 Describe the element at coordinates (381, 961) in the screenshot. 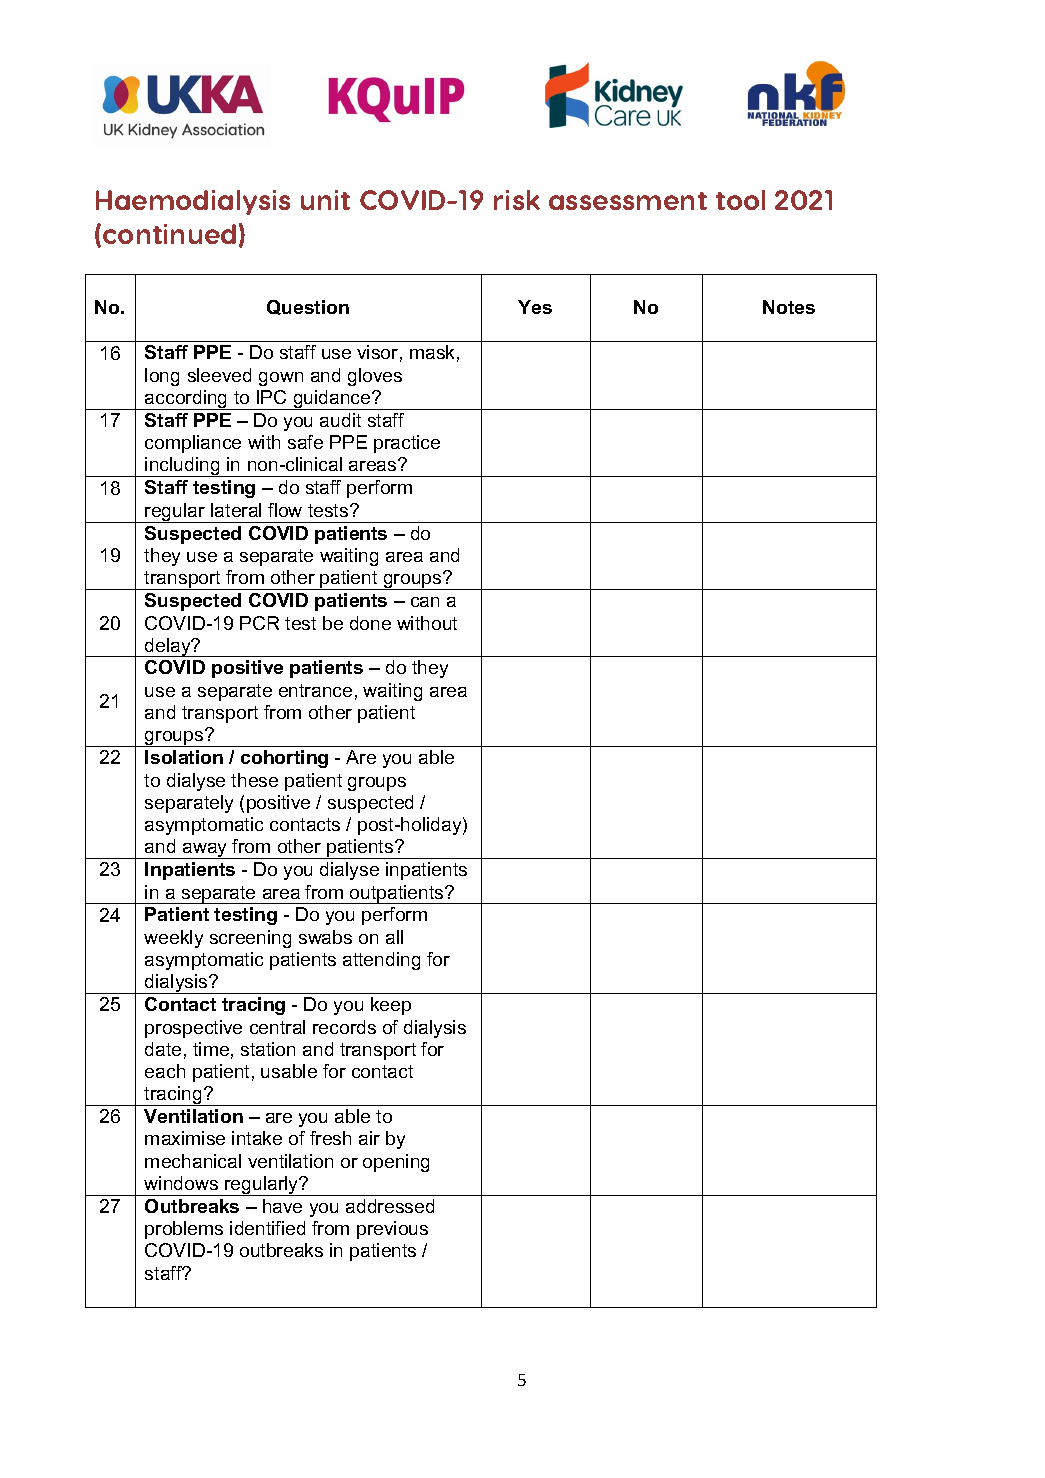

I see `attending` at that location.
